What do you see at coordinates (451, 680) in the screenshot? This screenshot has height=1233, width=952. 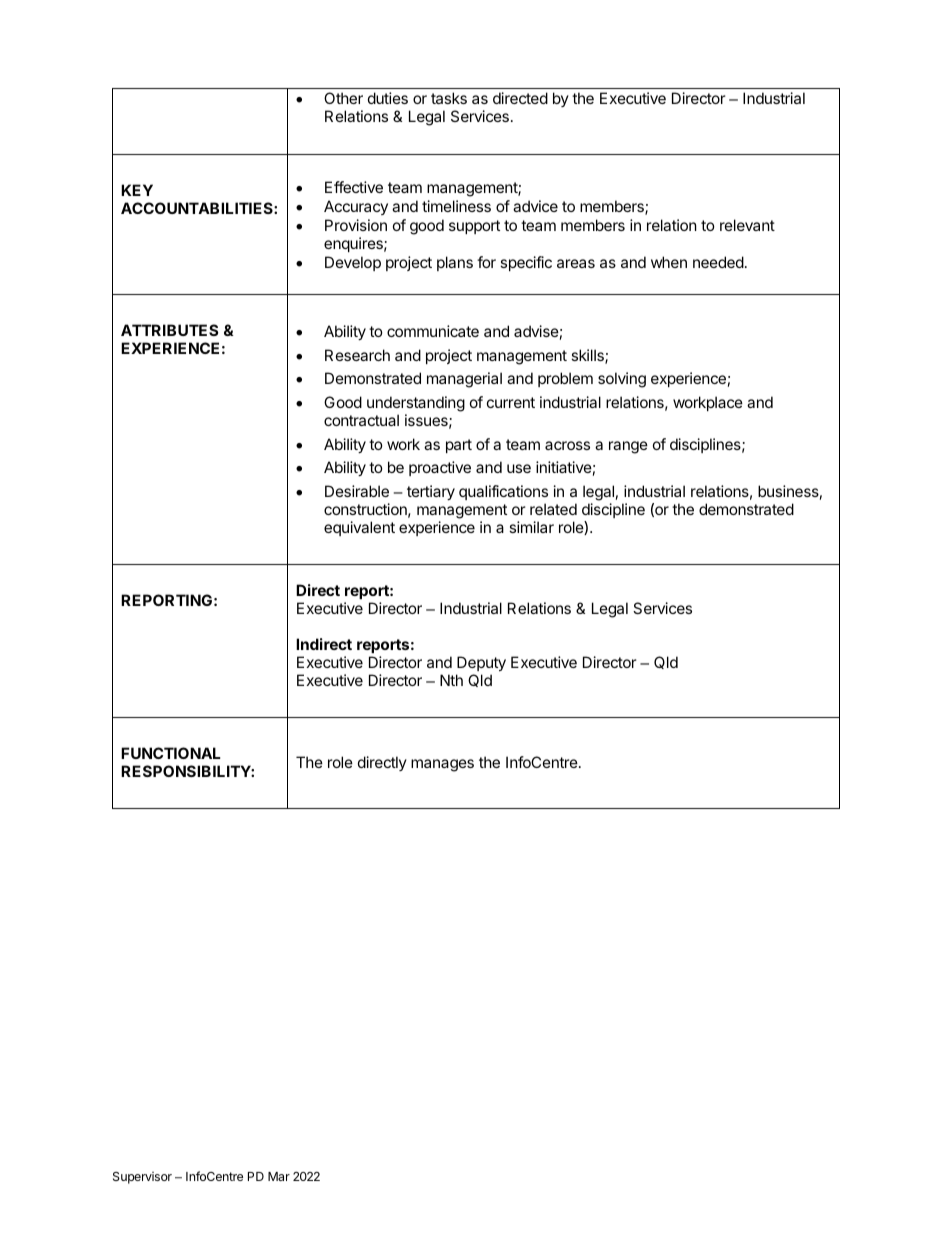 I see `Nth` at bounding box center [451, 680].
